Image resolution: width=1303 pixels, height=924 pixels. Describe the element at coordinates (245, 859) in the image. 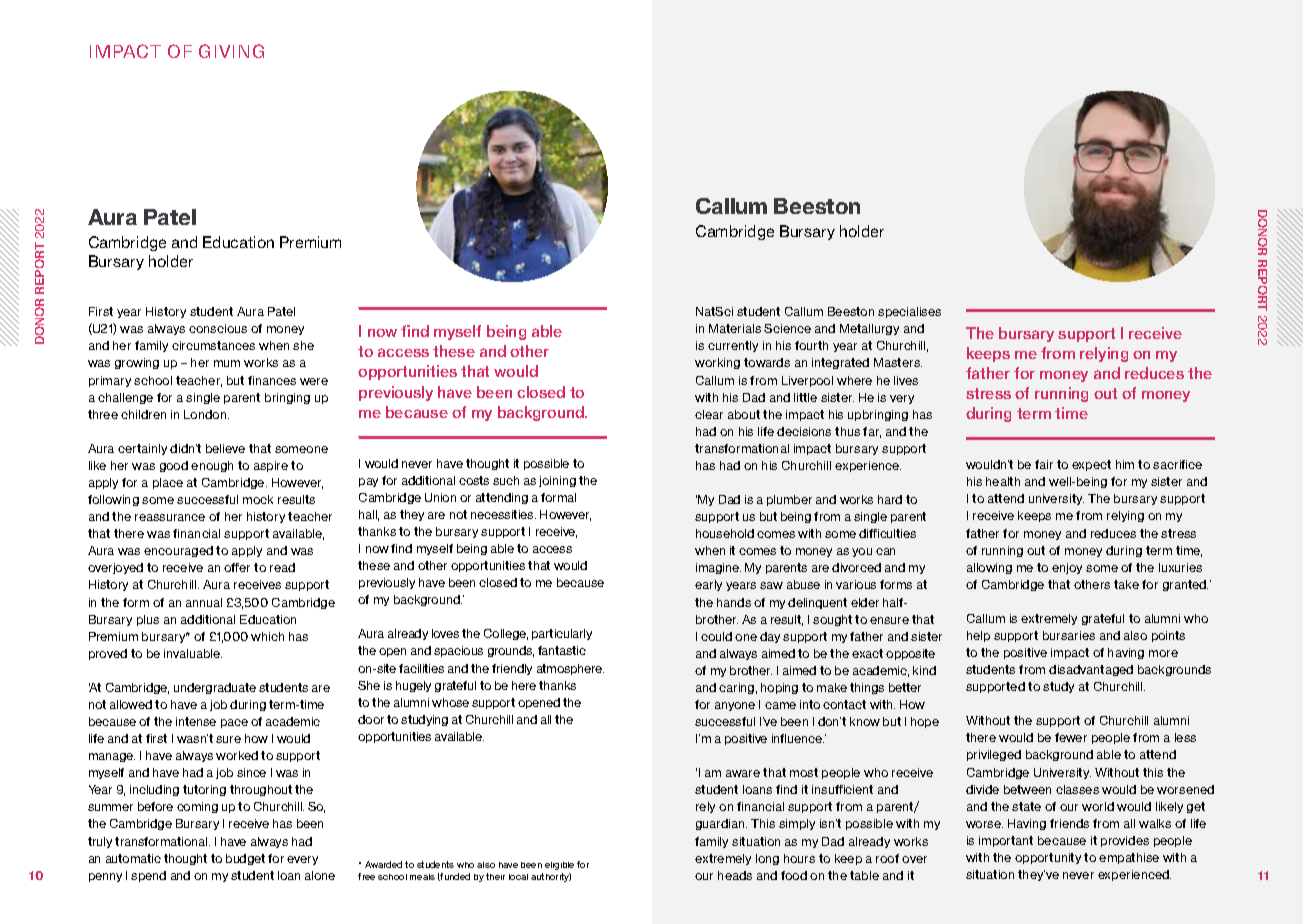

I see `budget` at that location.
